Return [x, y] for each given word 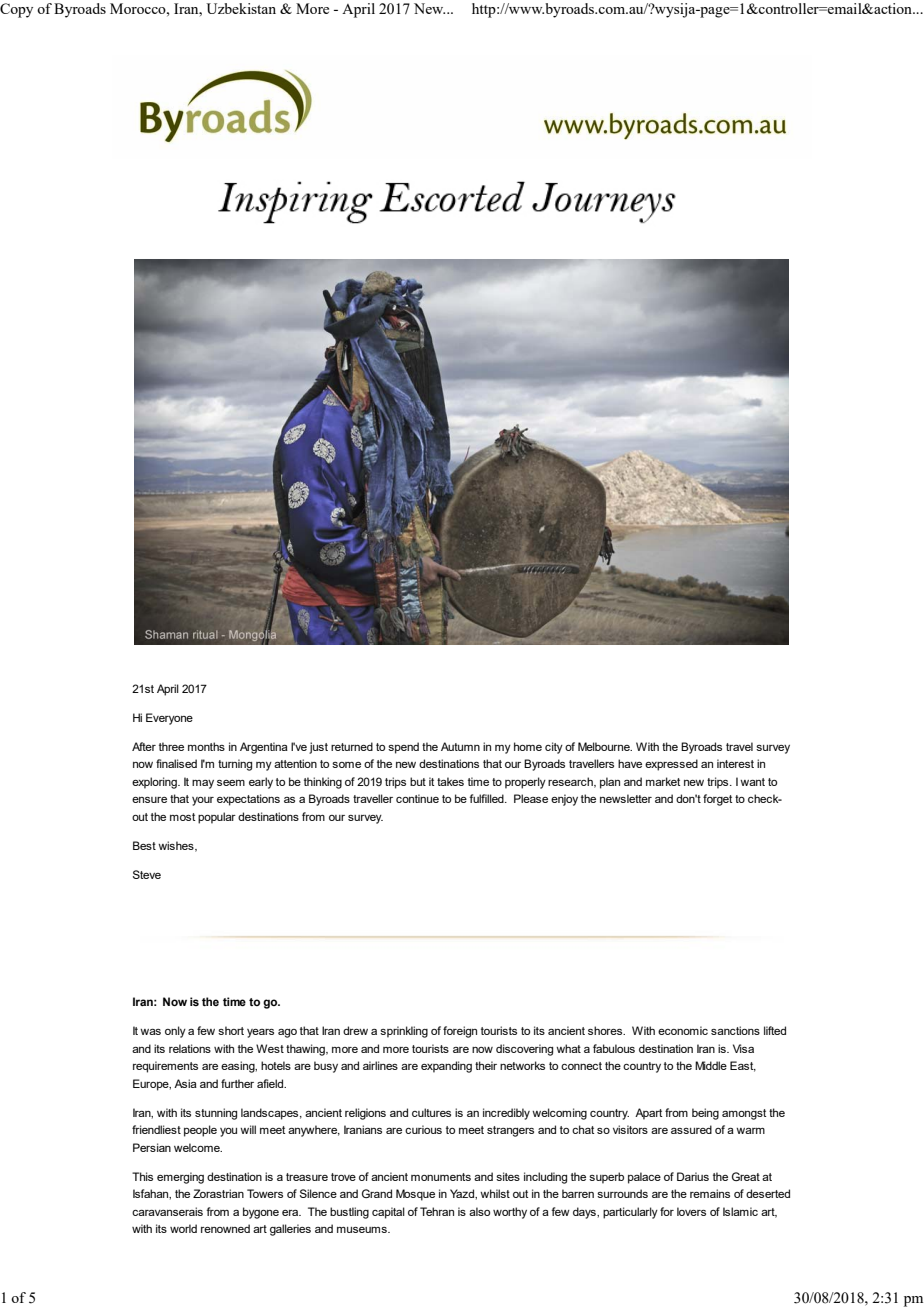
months [206, 746]
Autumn [460, 746]
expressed [671, 765]
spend [403, 748]
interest [735, 763]
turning [235, 765]
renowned [225, 1228]
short [231, 1030]
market [663, 781]
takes [450, 781]
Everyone [169, 719]
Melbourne [605, 746]
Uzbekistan [241, 8]
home [528, 746]
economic [683, 1030]
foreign [460, 1032]
